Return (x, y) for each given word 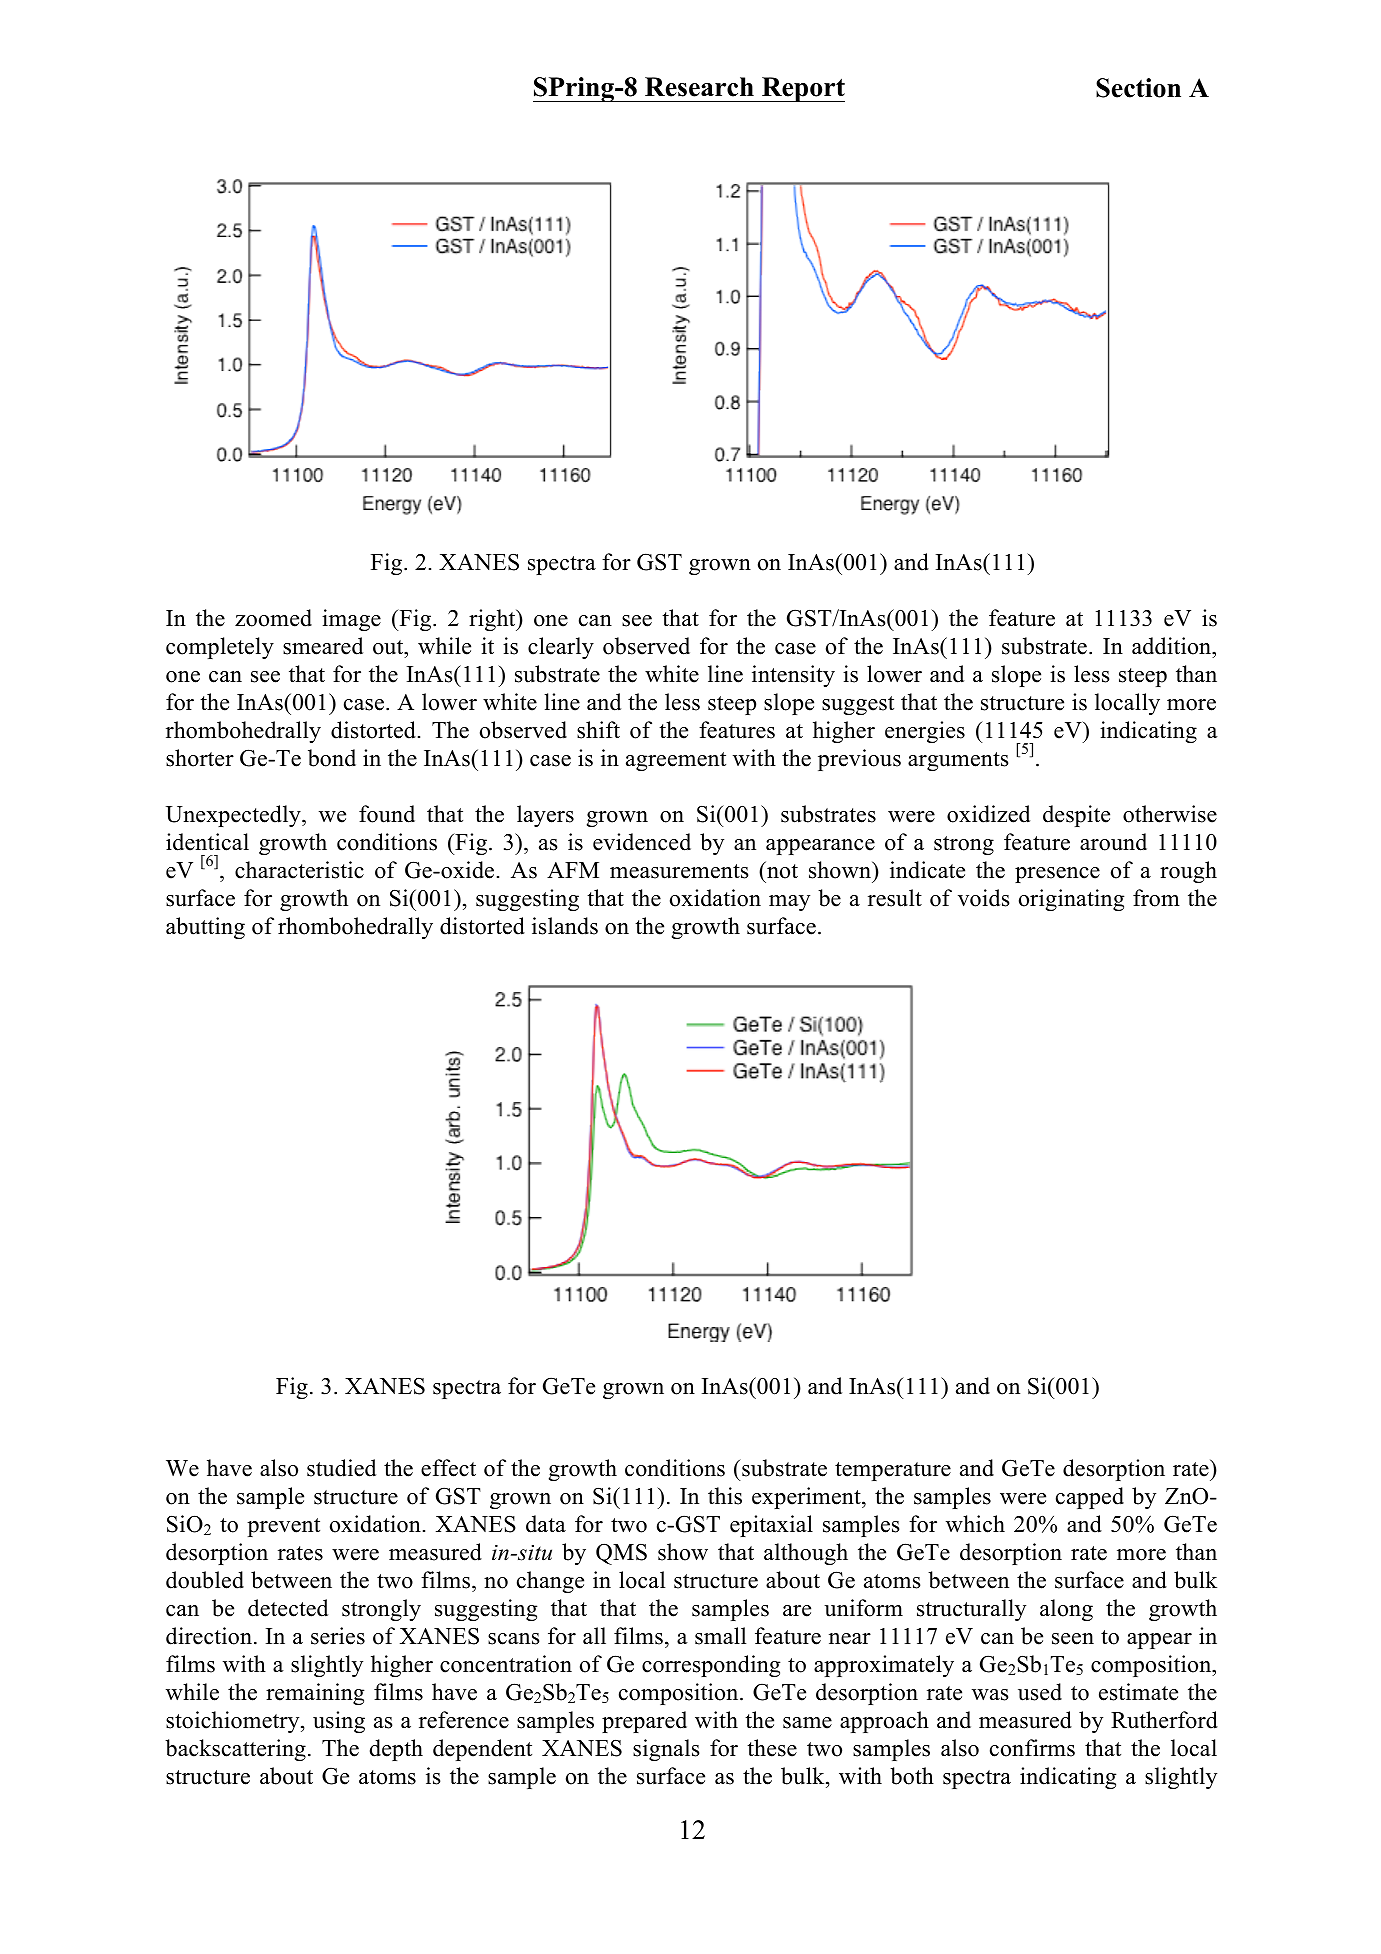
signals (666, 1750)
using (339, 1722)
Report (802, 89)
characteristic (299, 870)
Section (1138, 88)
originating (1072, 900)
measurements (679, 871)
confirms (1032, 1748)
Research (699, 87)
